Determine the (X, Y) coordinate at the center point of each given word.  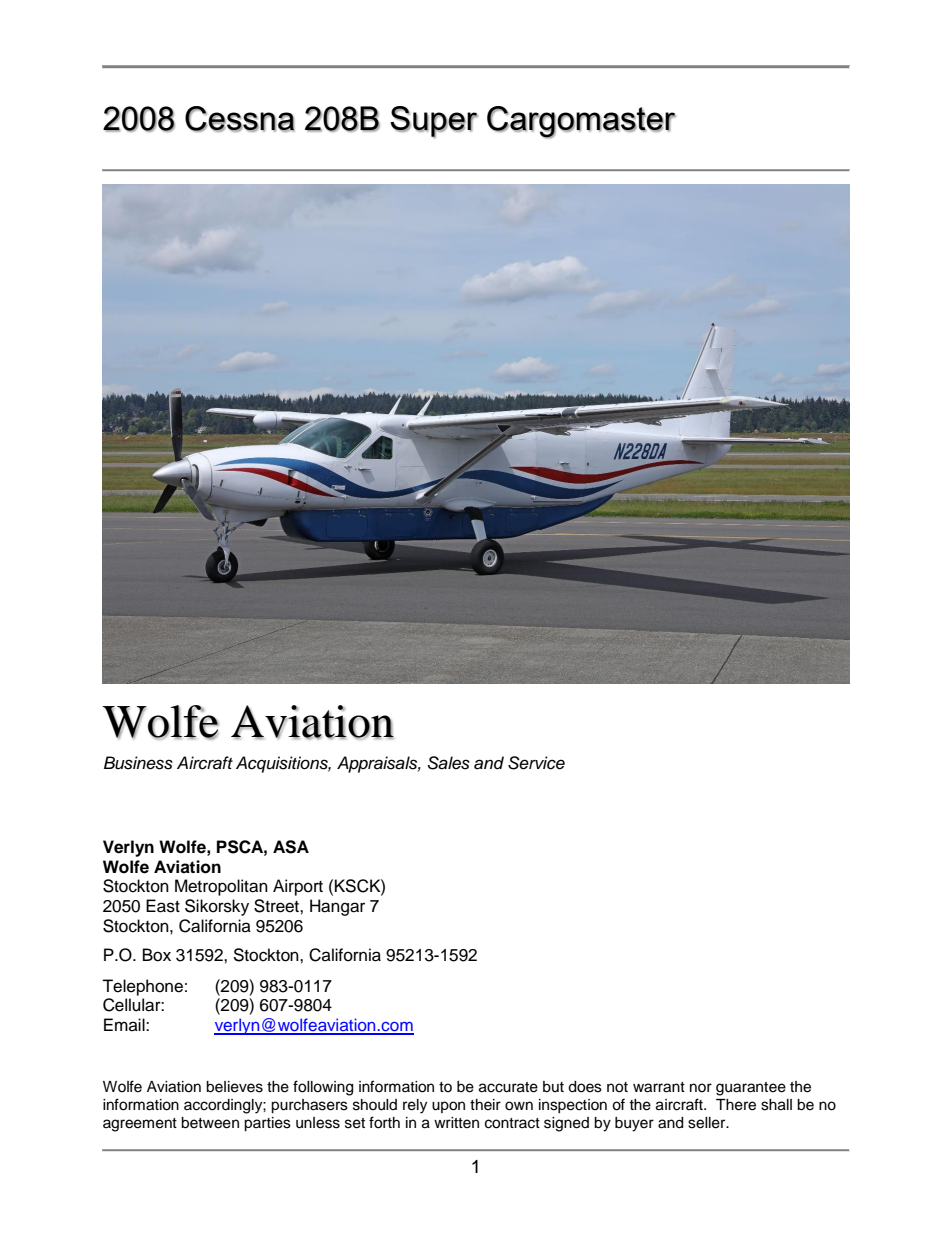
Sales (448, 763)
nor (701, 1087)
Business (138, 763)
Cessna (240, 119)
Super (434, 122)
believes (234, 1087)
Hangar (337, 907)
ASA (291, 847)
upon (448, 1107)
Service (536, 763)
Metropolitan (221, 887)
